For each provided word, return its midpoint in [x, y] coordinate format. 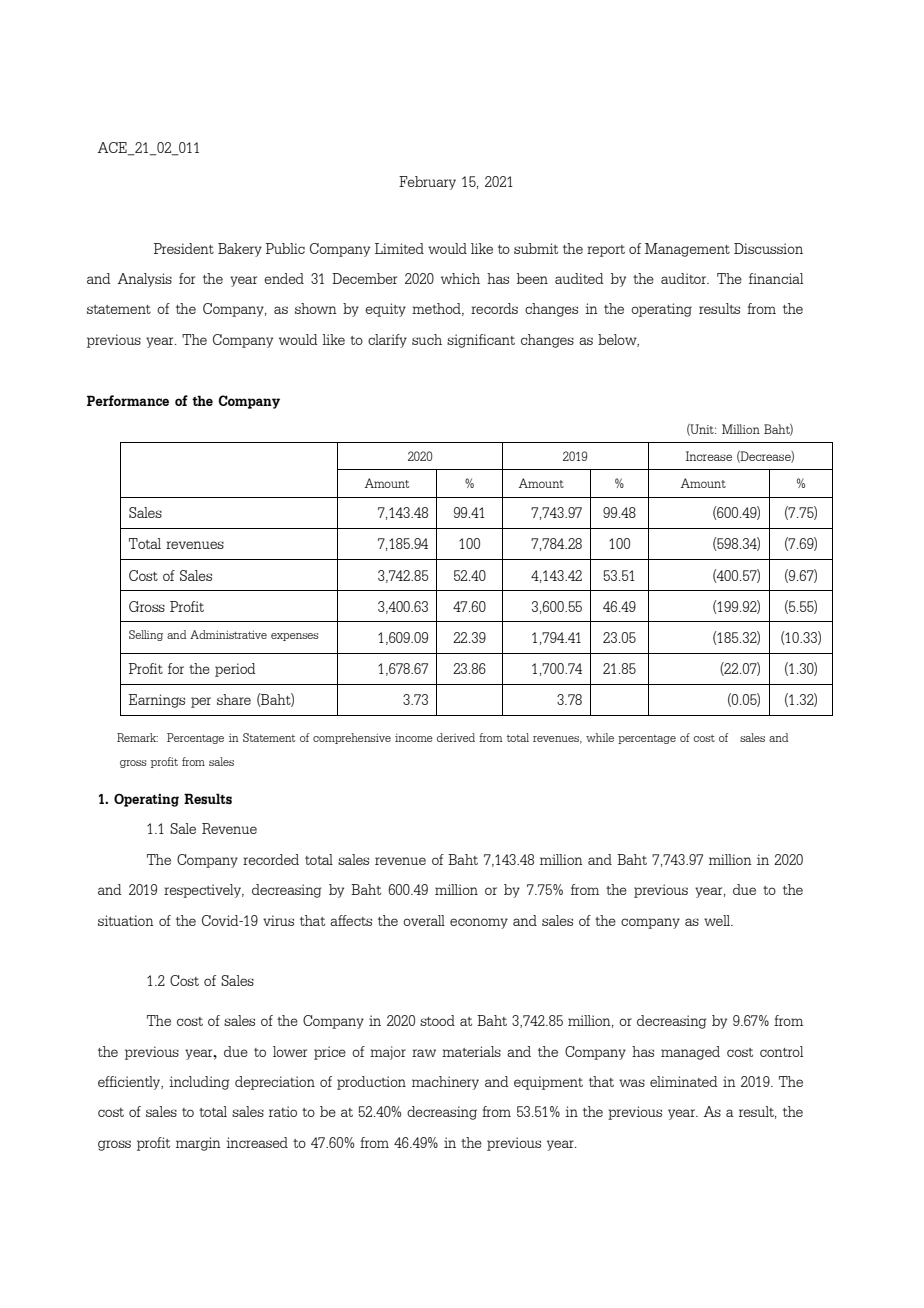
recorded [271, 859]
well [718, 920]
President [184, 248]
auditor [684, 278]
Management [687, 250]
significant [481, 341]
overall [424, 920]
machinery [445, 1083]
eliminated [684, 1081]
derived [456, 737]
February [427, 183]
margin [198, 1144]
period [235, 670]
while [600, 737]
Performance [128, 400]
